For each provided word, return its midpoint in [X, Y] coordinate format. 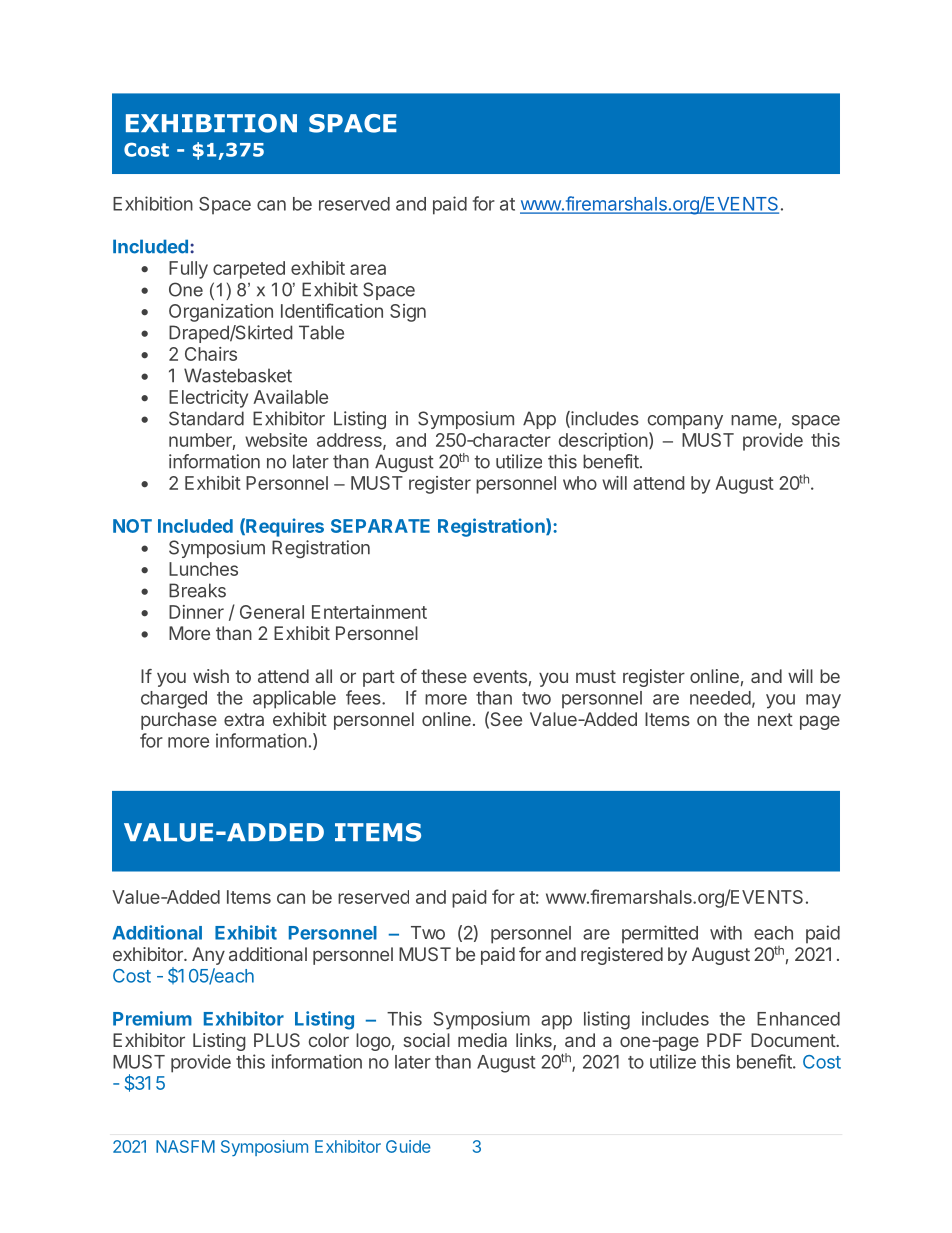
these [444, 676]
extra [244, 719]
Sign [408, 313]
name [755, 421]
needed [720, 698]
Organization [221, 313]
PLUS [277, 1040]
